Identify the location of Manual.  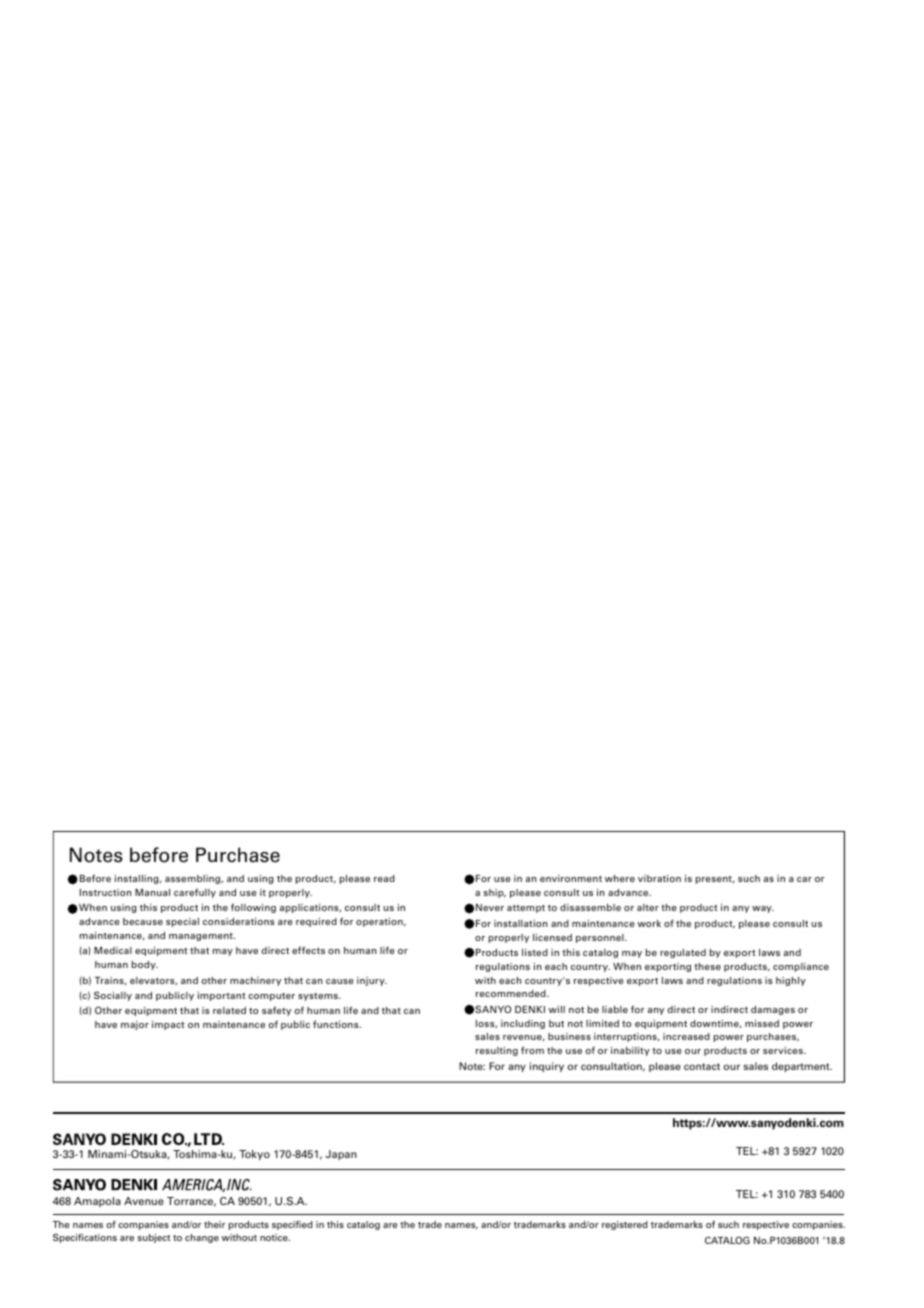
(152, 892).
